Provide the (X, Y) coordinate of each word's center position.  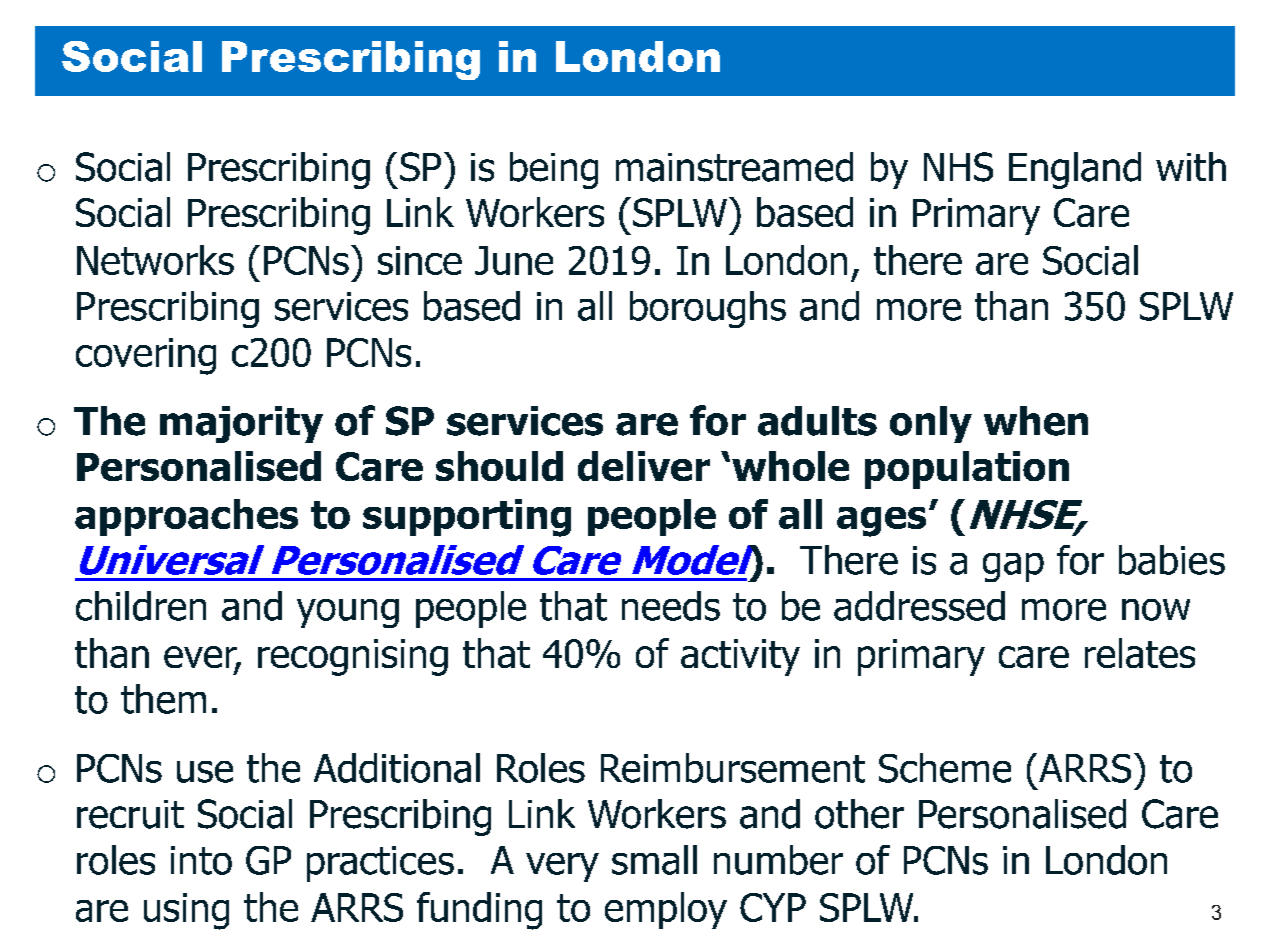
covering (146, 356)
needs (671, 606)
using (186, 911)
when (1036, 421)
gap (1013, 567)
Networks (155, 260)
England (1075, 170)
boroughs (708, 309)
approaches (186, 517)
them (163, 699)
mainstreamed (734, 167)
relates (1140, 653)
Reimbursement (733, 768)
